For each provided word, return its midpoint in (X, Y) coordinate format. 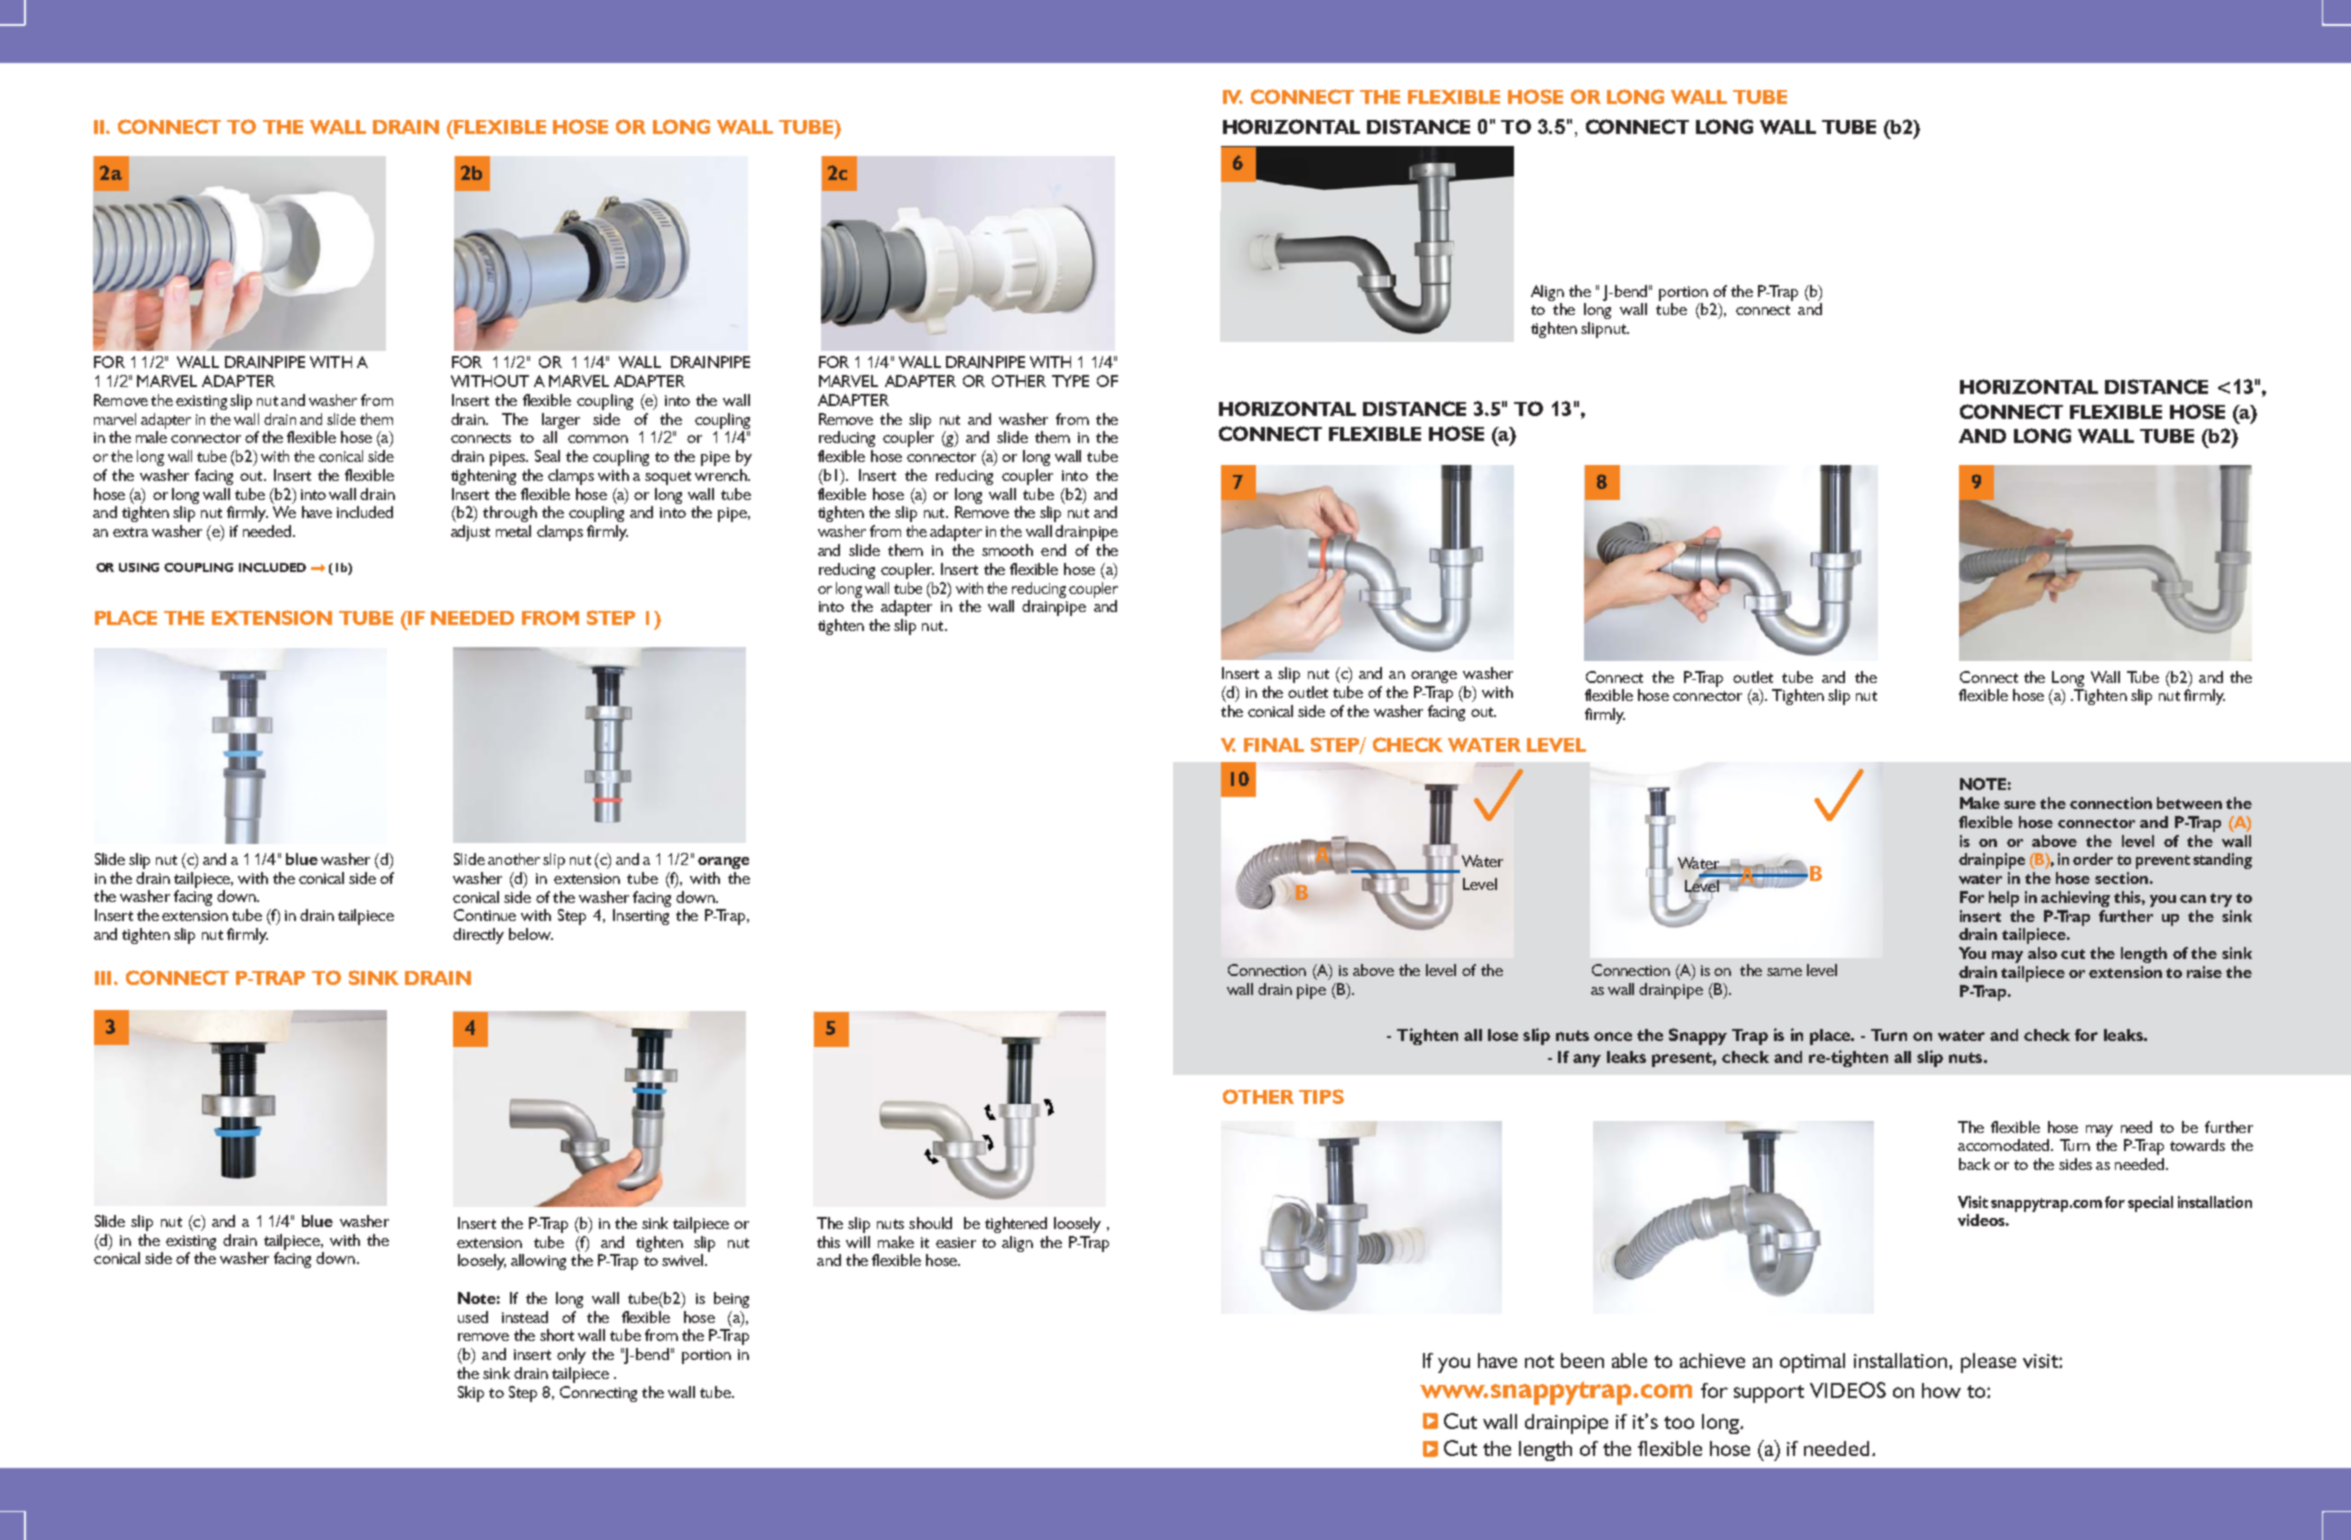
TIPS (1321, 1096)
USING (139, 567)
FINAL (1274, 745)
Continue (485, 915)
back (1974, 1164)
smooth (1007, 550)
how (1941, 1390)
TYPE (1070, 381)
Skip (471, 1394)
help (2004, 899)
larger (561, 421)
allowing (538, 1262)
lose (1503, 1035)
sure (2020, 805)
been (1582, 1360)
